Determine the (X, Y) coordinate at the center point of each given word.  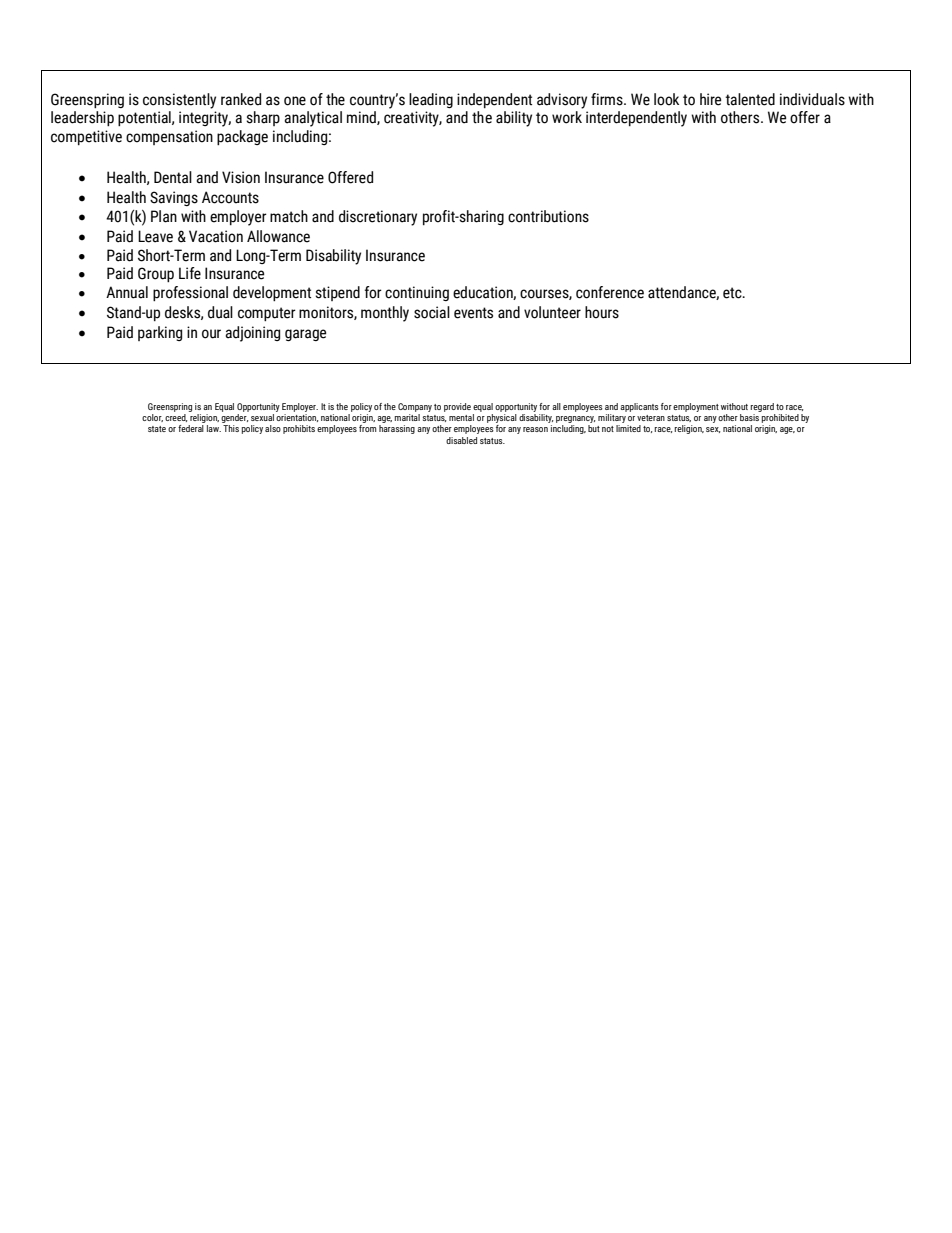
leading (431, 100)
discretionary (378, 218)
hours (602, 312)
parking (160, 333)
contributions (548, 216)
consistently (179, 101)
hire (710, 99)
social (432, 312)
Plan (164, 216)
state (157, 429)
